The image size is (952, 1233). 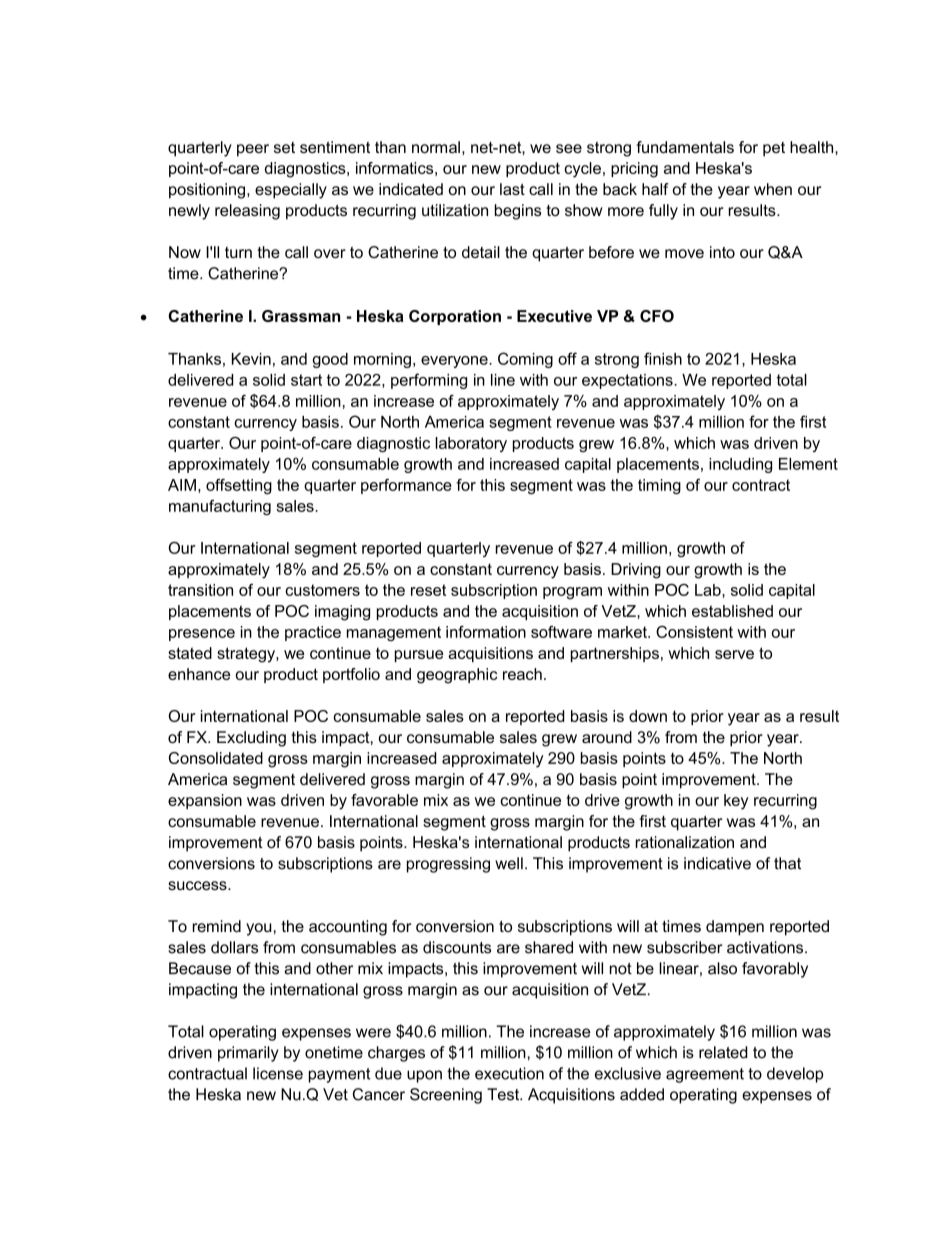 What do you see at coordinates (717, 863) in the page?
I see `indicative` at bounding box center [717, 863].
